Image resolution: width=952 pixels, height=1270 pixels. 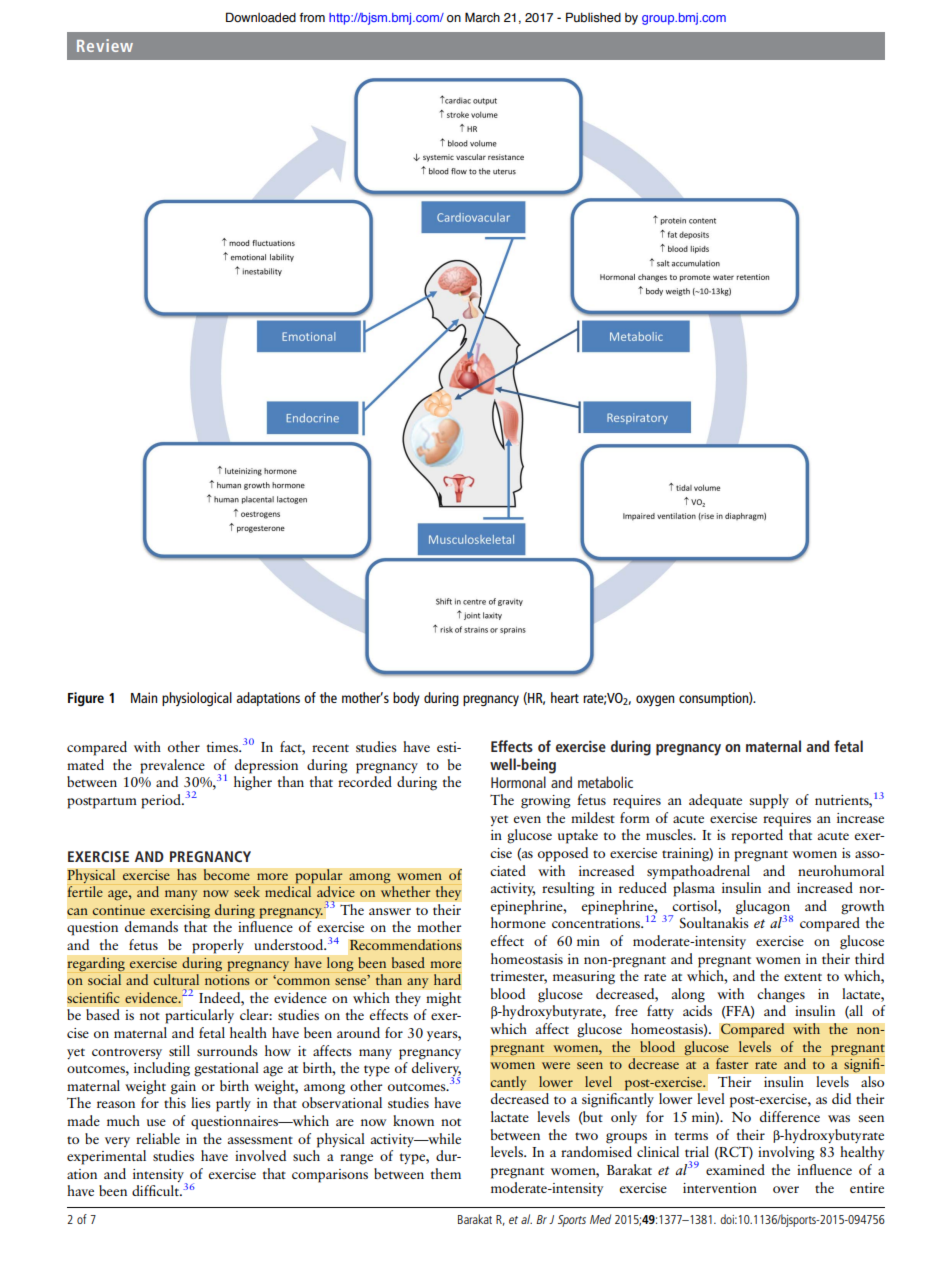 What do you see at coordinates (446, 1173) in the image?
I see `them` at bounding box center [446, 1173].
